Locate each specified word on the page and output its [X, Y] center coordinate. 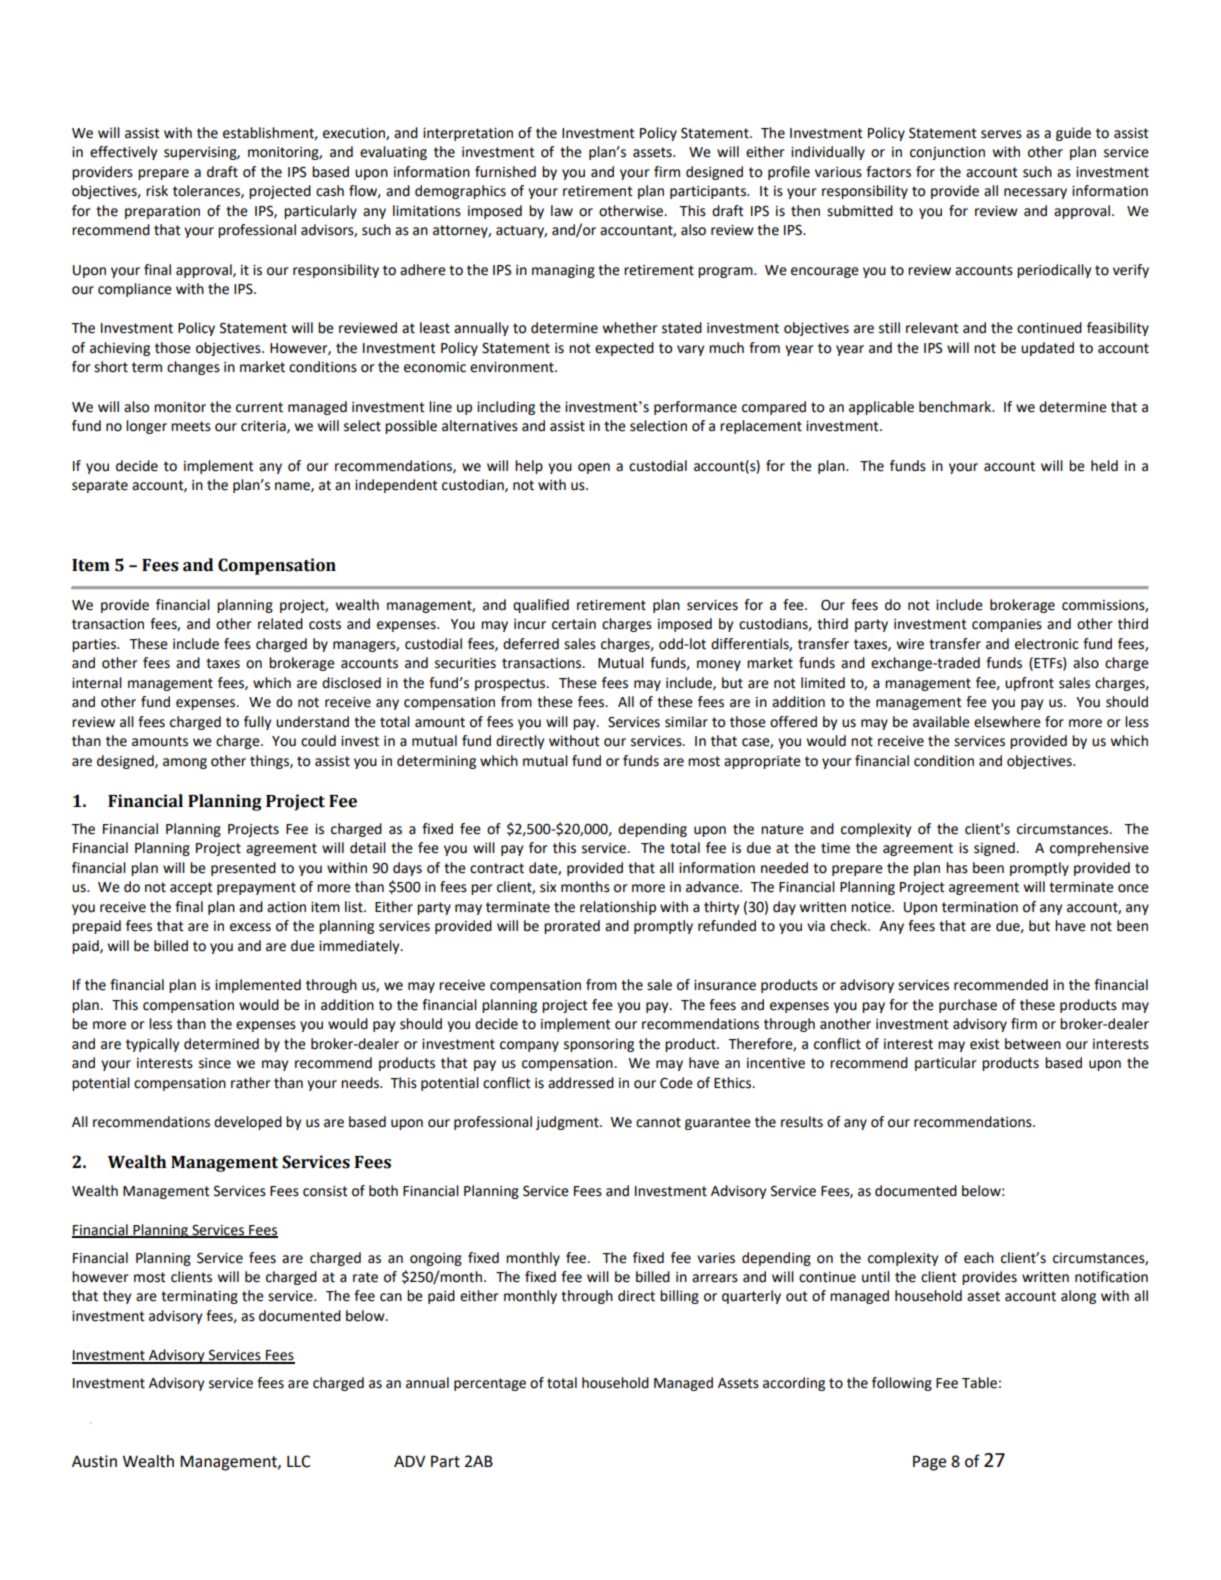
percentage [490, 1384]
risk [157, 191]
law [562, 211]
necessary [1035, 193]
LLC [298, 1461]
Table [979, 1383]
